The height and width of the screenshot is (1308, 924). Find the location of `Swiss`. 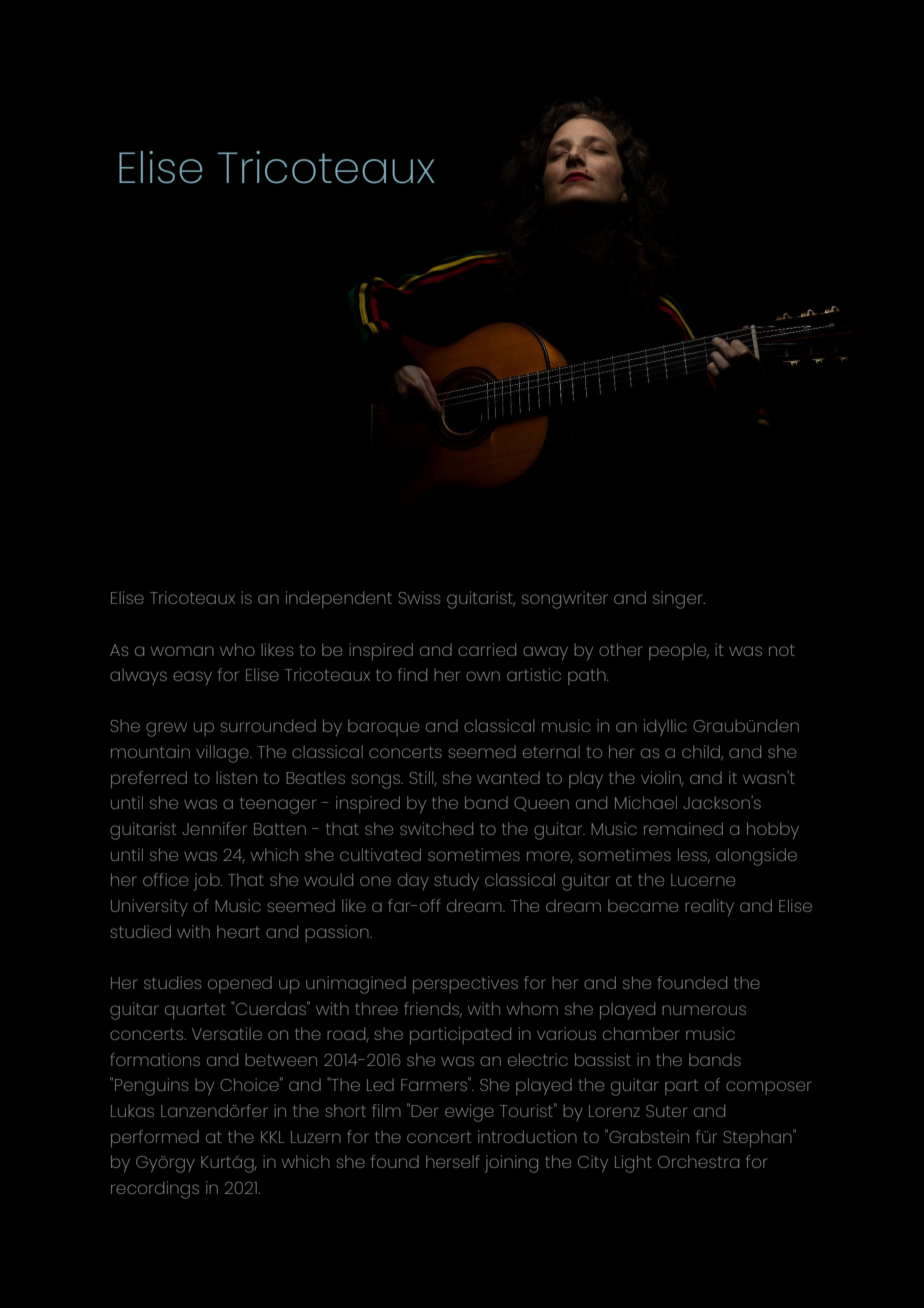

Swiss is located at coordinates (419, 597).
